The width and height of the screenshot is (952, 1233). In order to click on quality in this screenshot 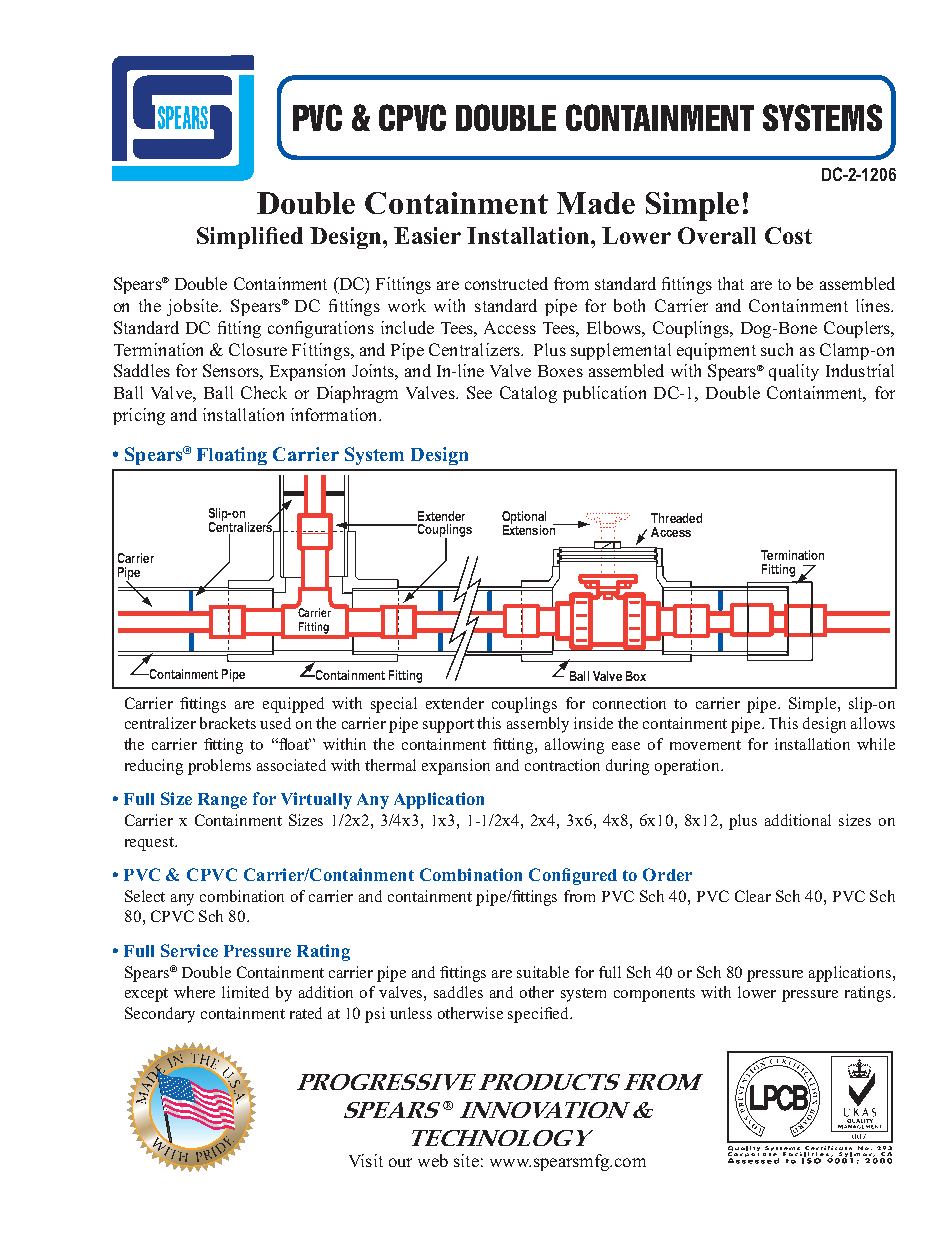, I will do `click(794, 372)`.
